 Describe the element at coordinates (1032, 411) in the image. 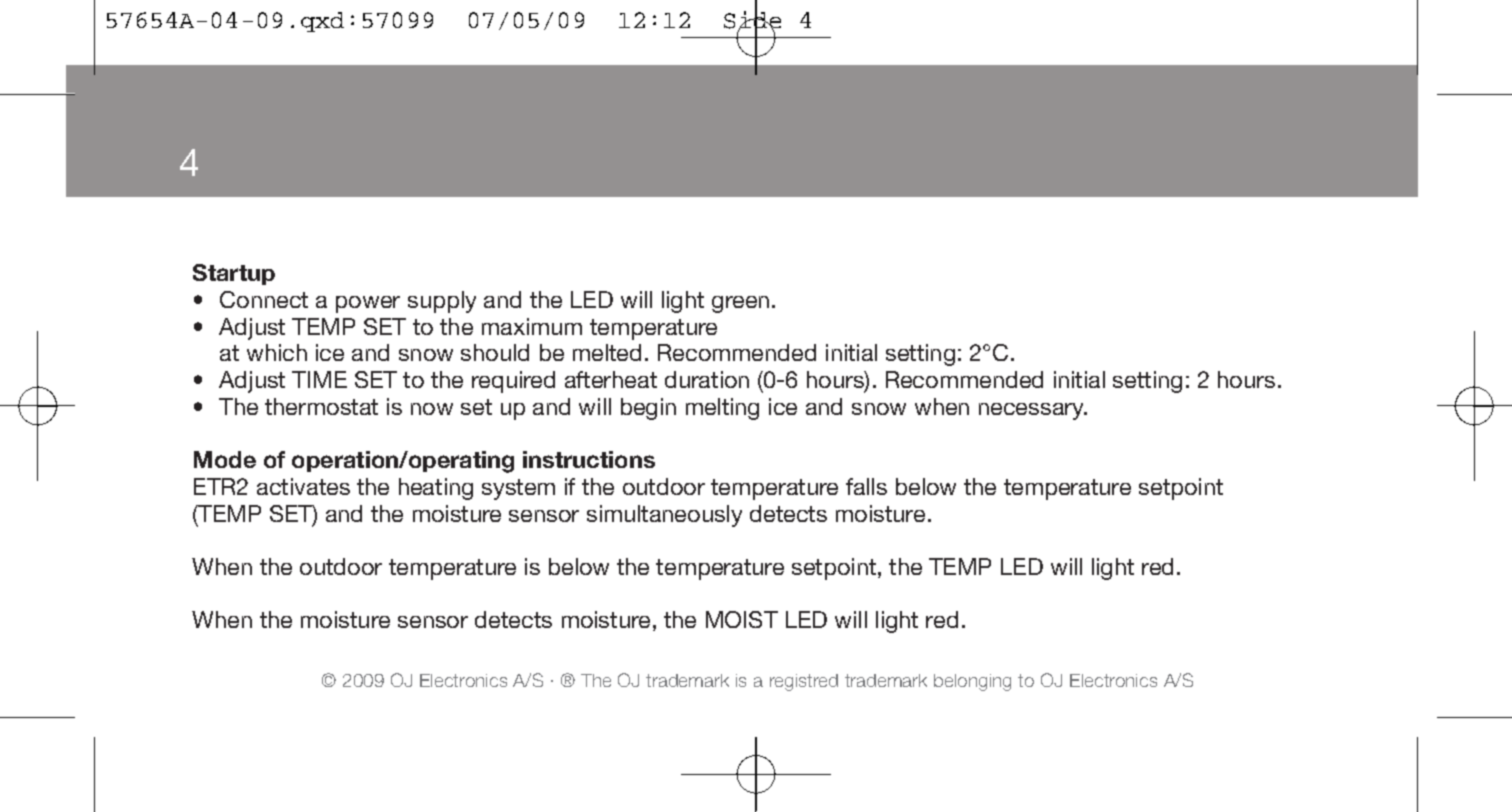

I see `necessary` at that location.
